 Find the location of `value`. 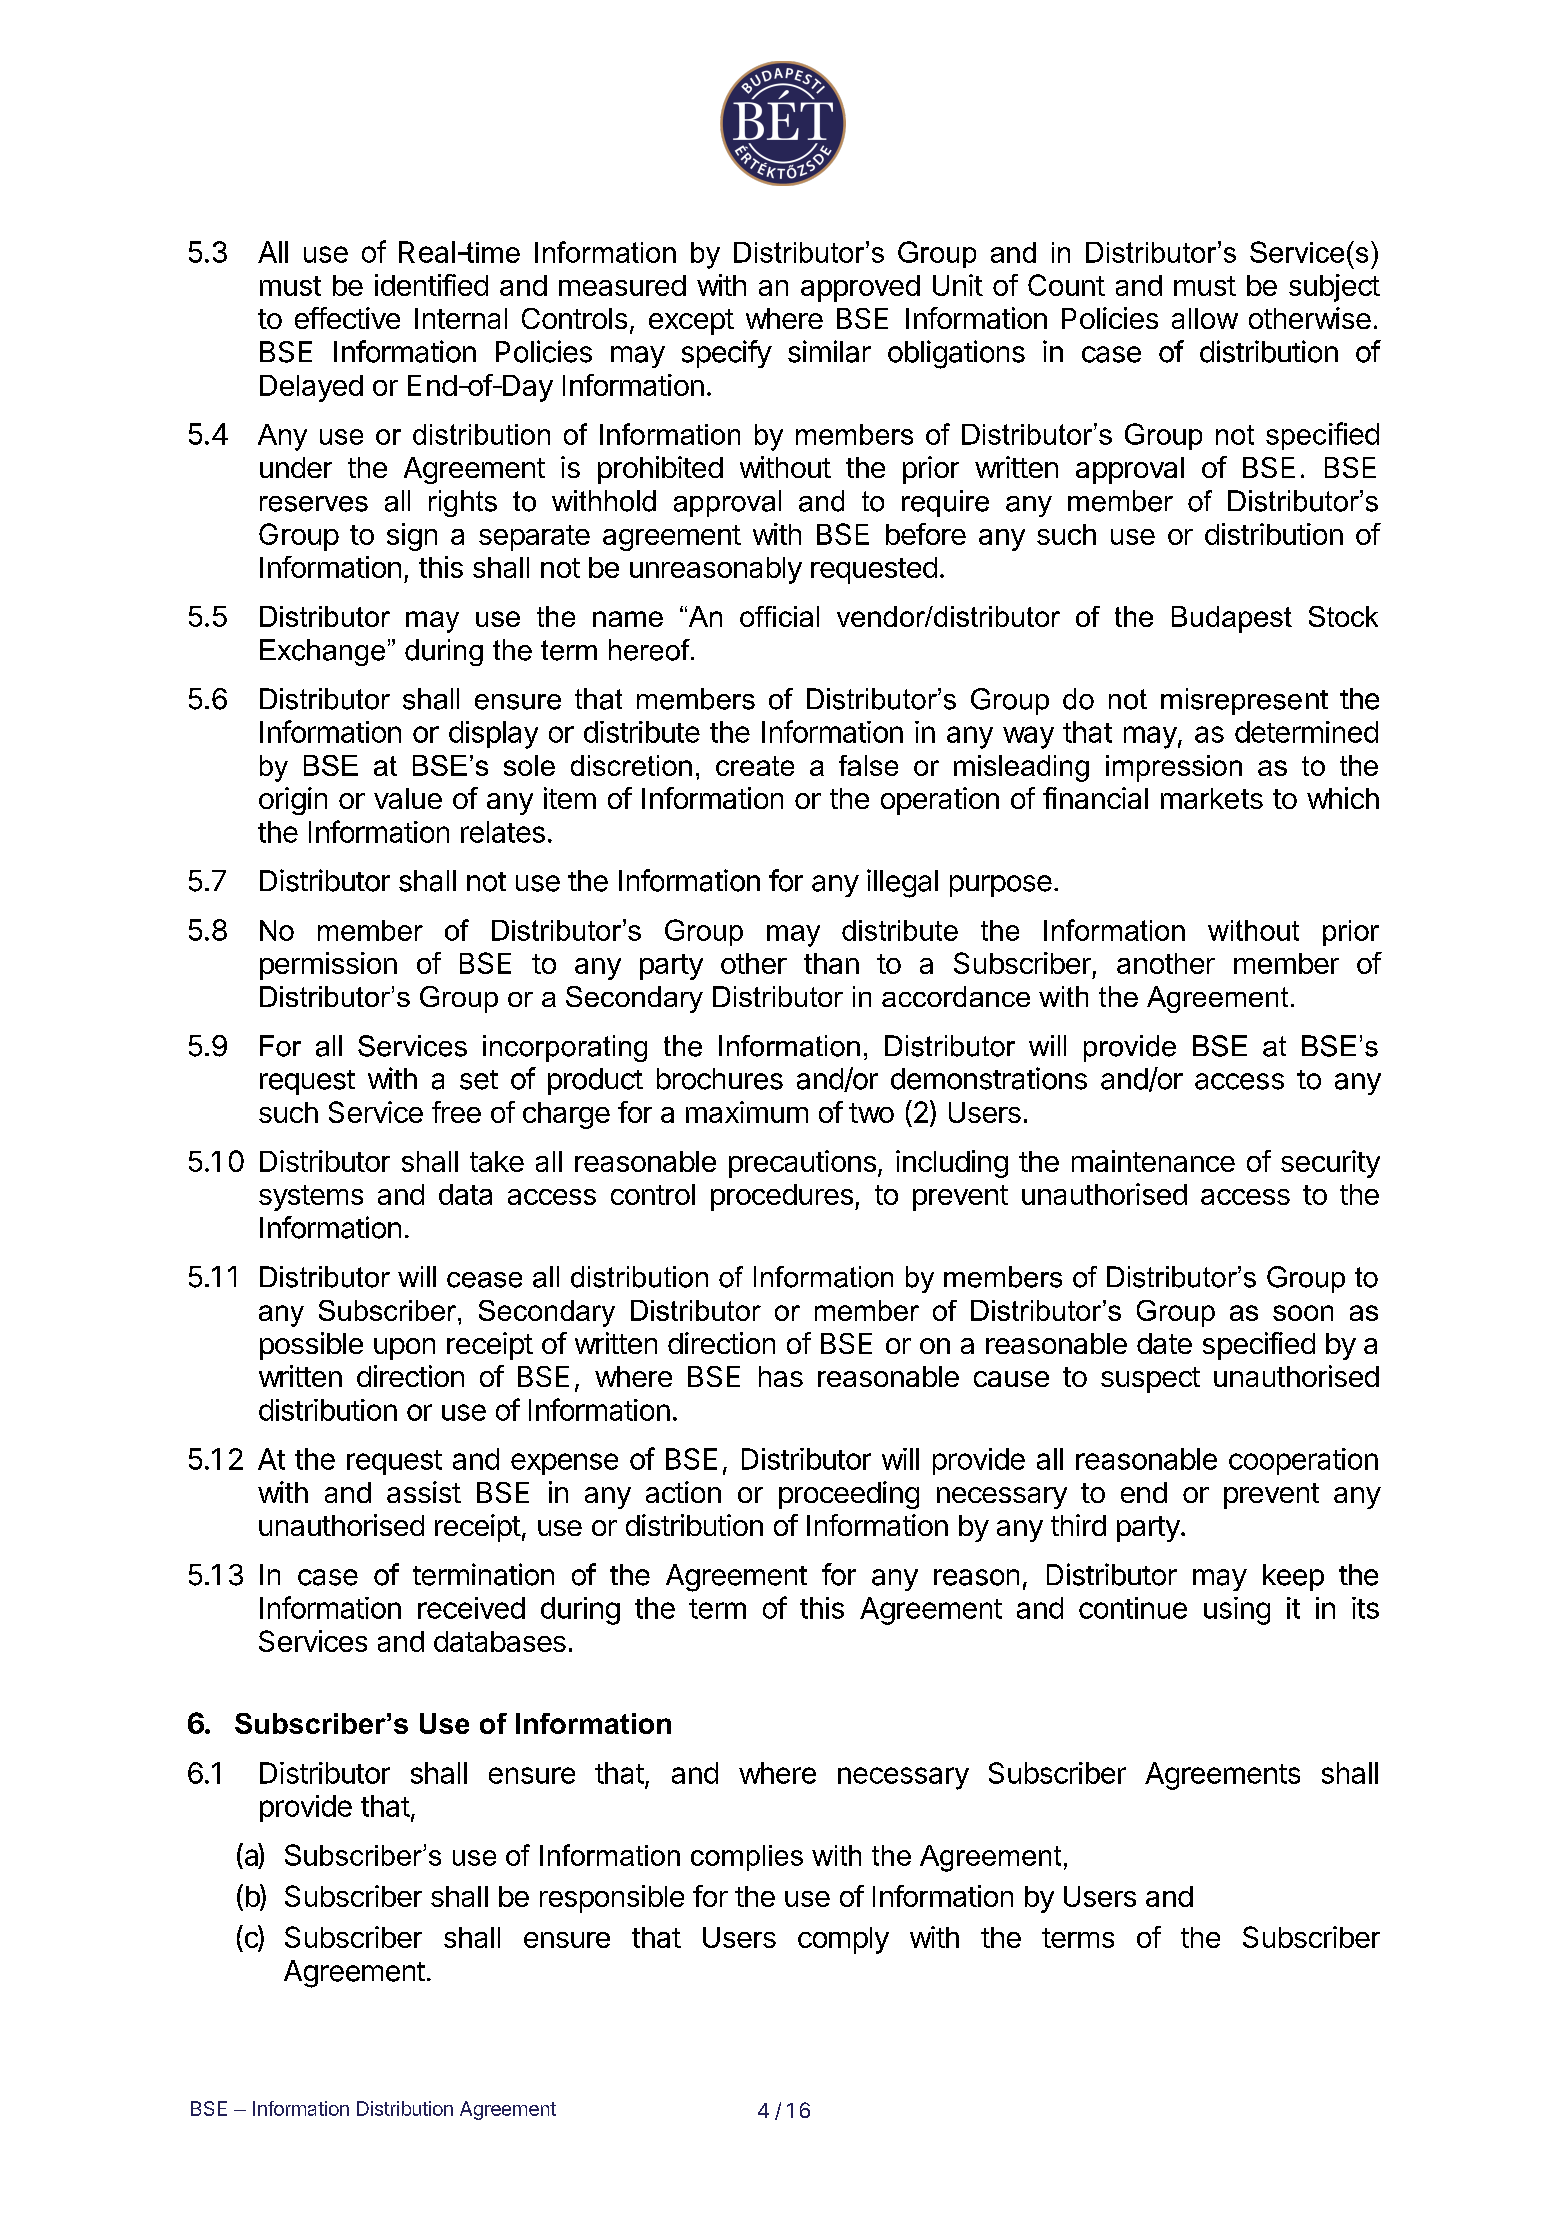

value is located at coordinates (408, 798).
